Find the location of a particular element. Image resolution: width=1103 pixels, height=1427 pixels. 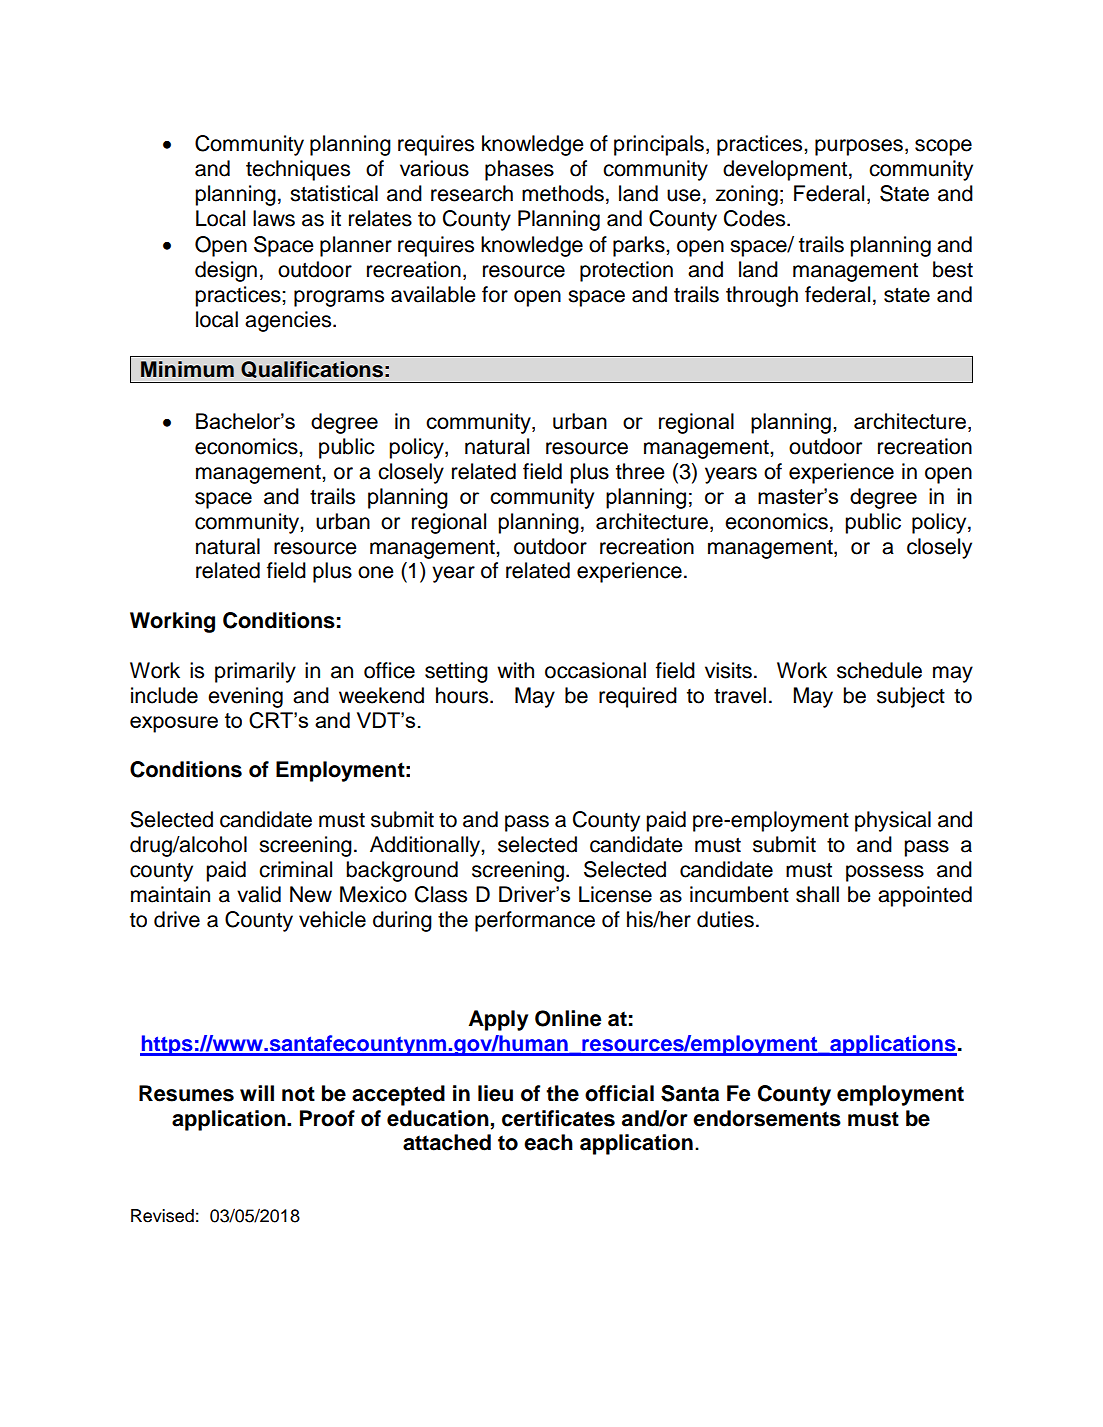

techniques is located at coordinates (298, 170).
